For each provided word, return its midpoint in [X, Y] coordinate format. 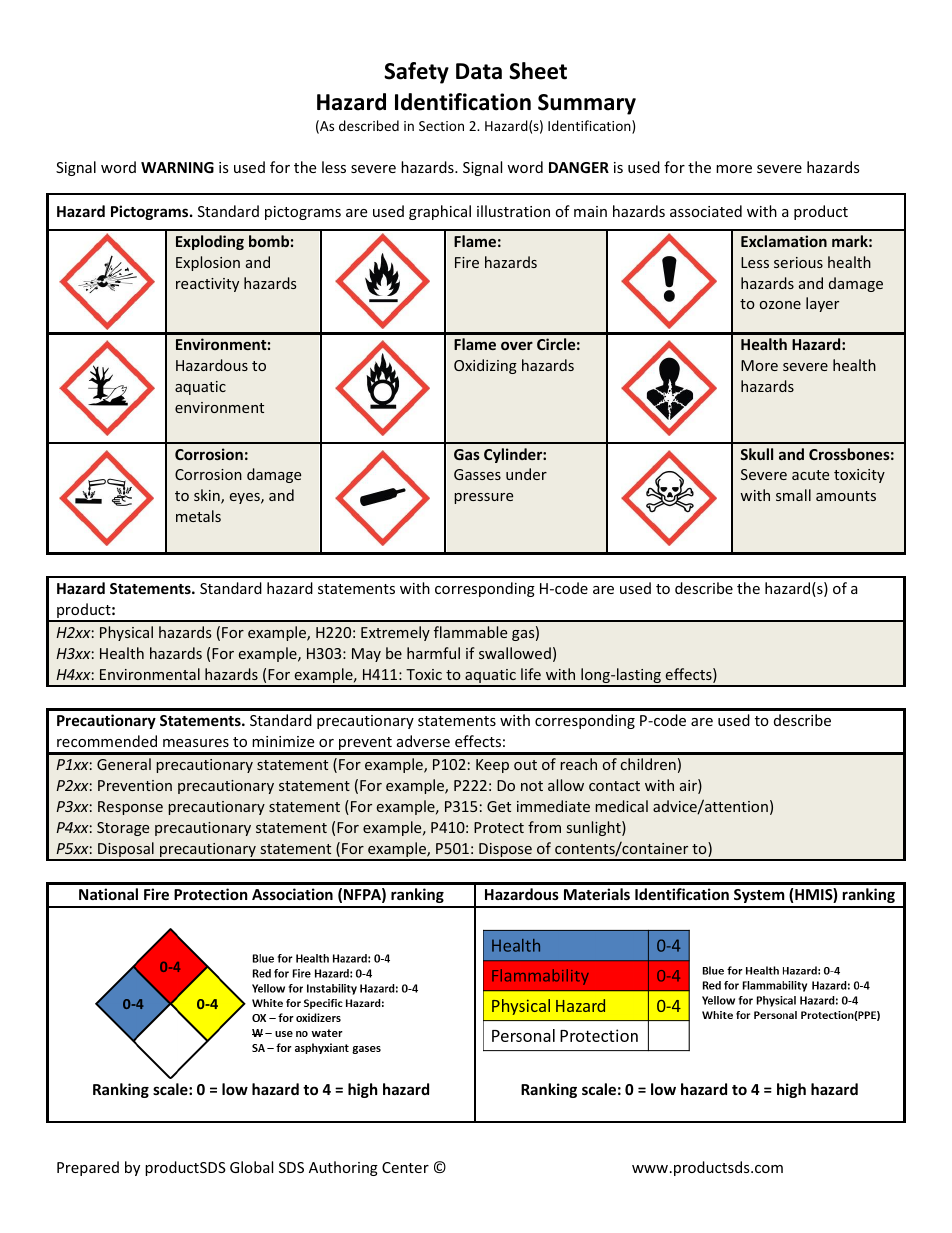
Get [499, 806]
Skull [756, 454]
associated [706, 211]
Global [251, 1167]
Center [405, 1167]
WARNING [177, 167]
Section [441, 126]
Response [130, 808]
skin [208, 496]
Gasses [477, 474]
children [648, 764]
